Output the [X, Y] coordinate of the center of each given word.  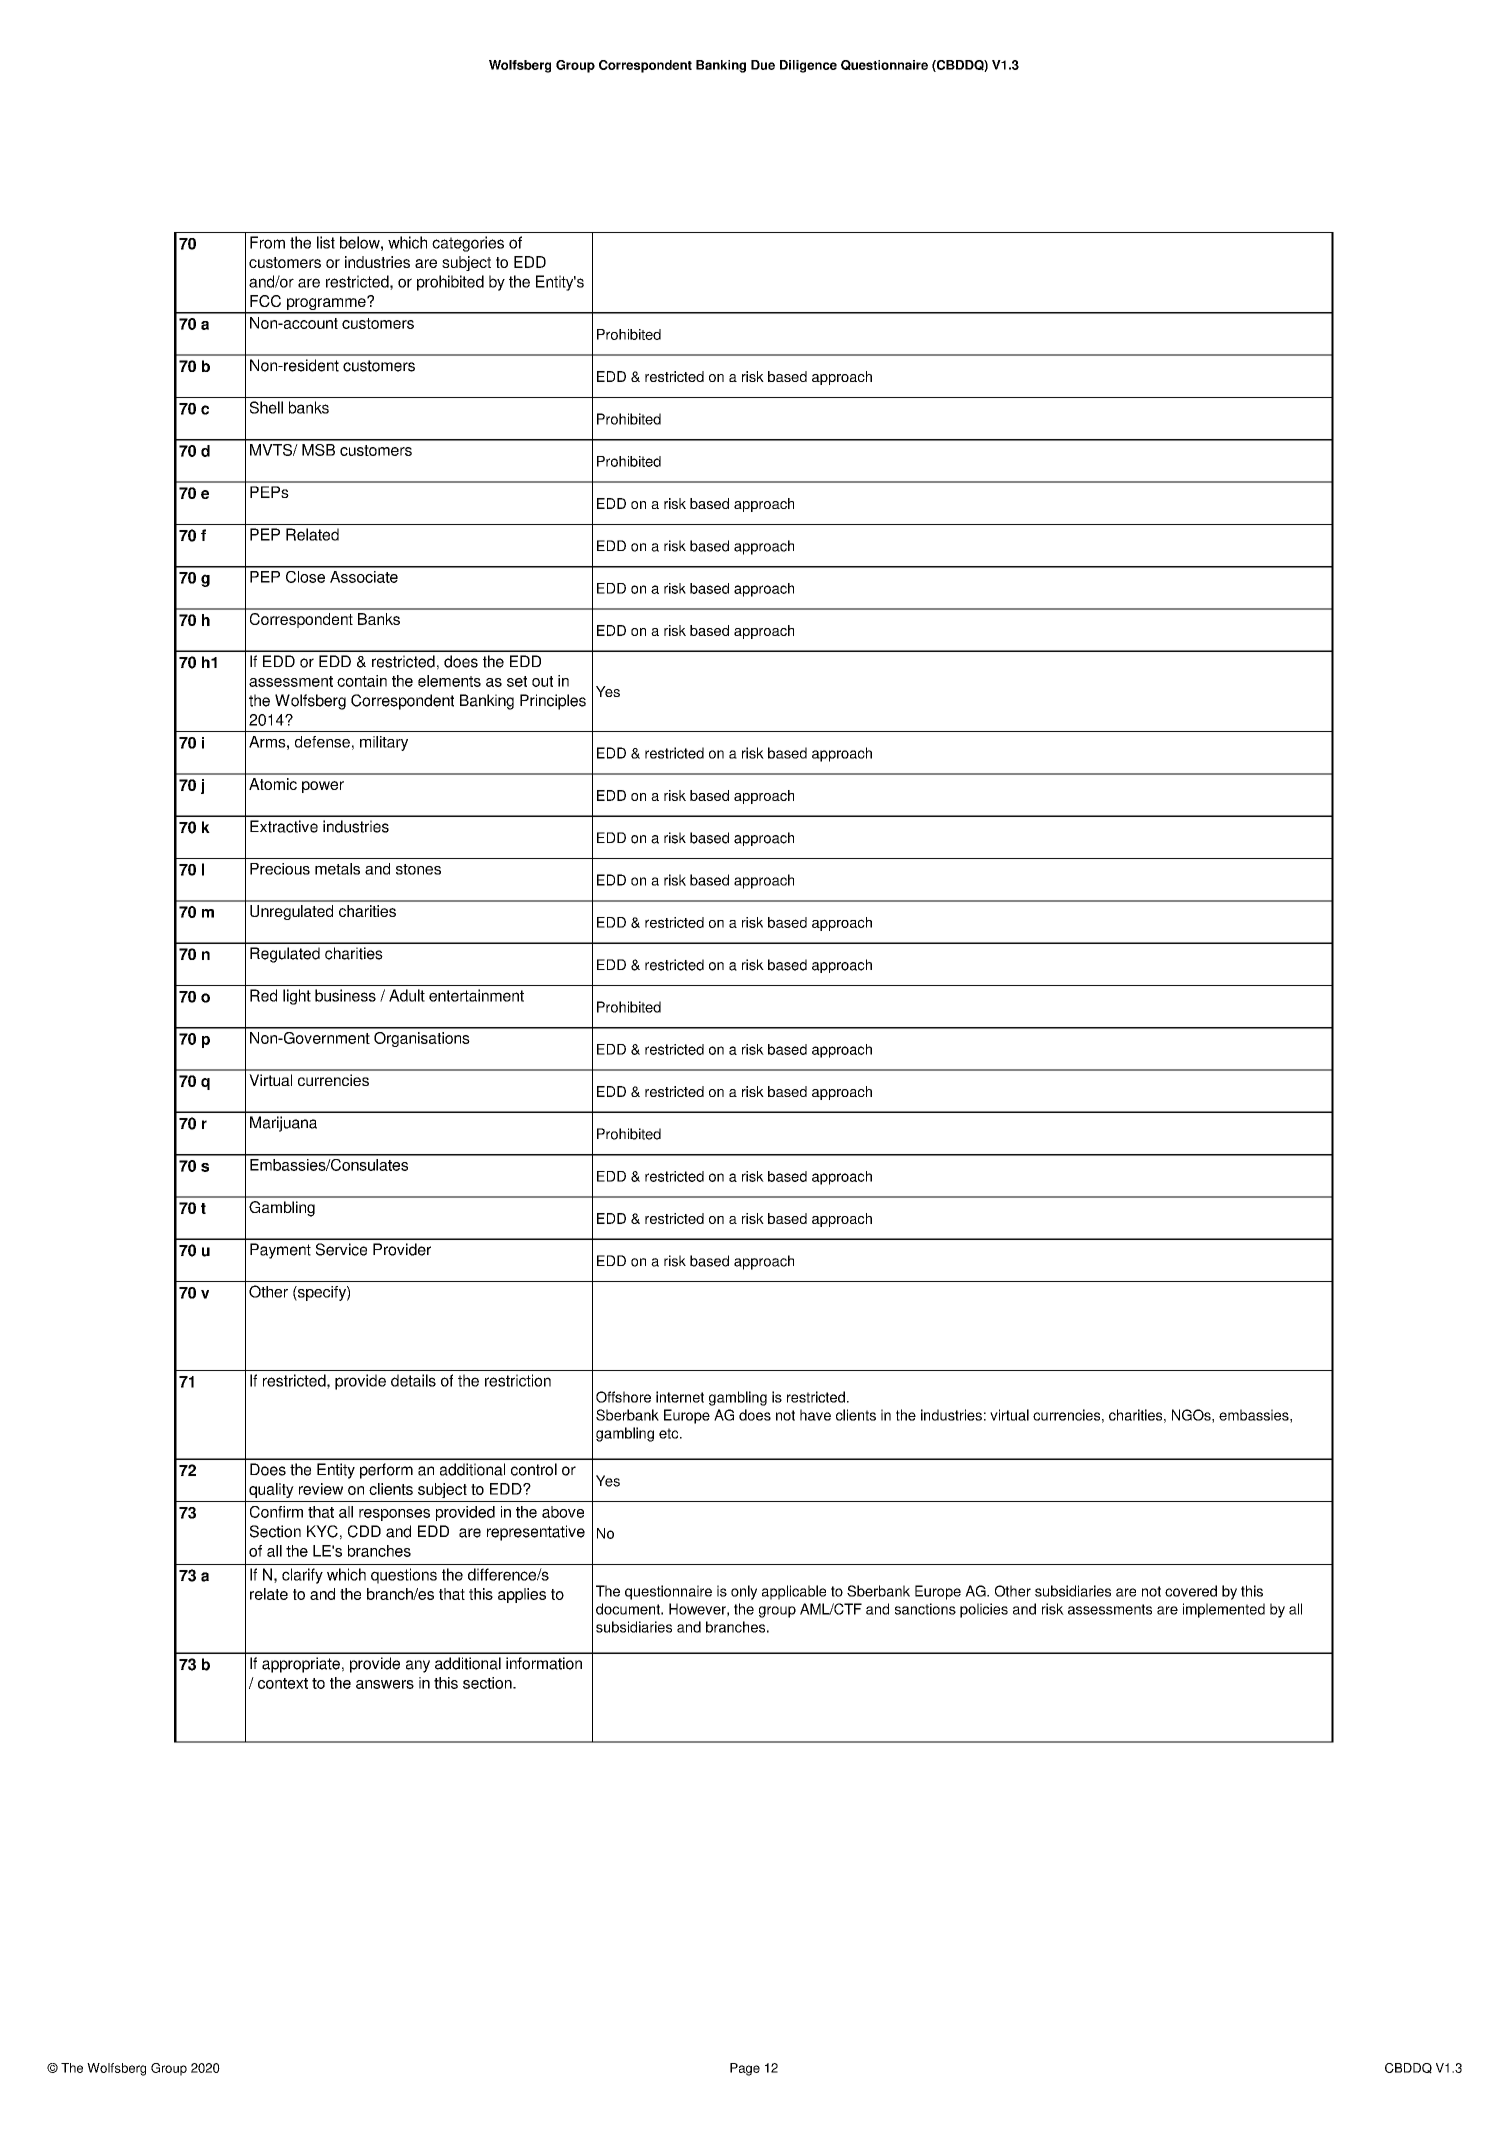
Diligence [808, 66]
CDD [364, 1531]
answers [385, 1684]
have [815, 1415]
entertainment [476, 995]
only [744, 1592]
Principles [553, 702]
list [326, 242]
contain [362, 681]
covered [1191, 1591]
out [542, 681]
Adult [407, 995]
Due [763, 65]
